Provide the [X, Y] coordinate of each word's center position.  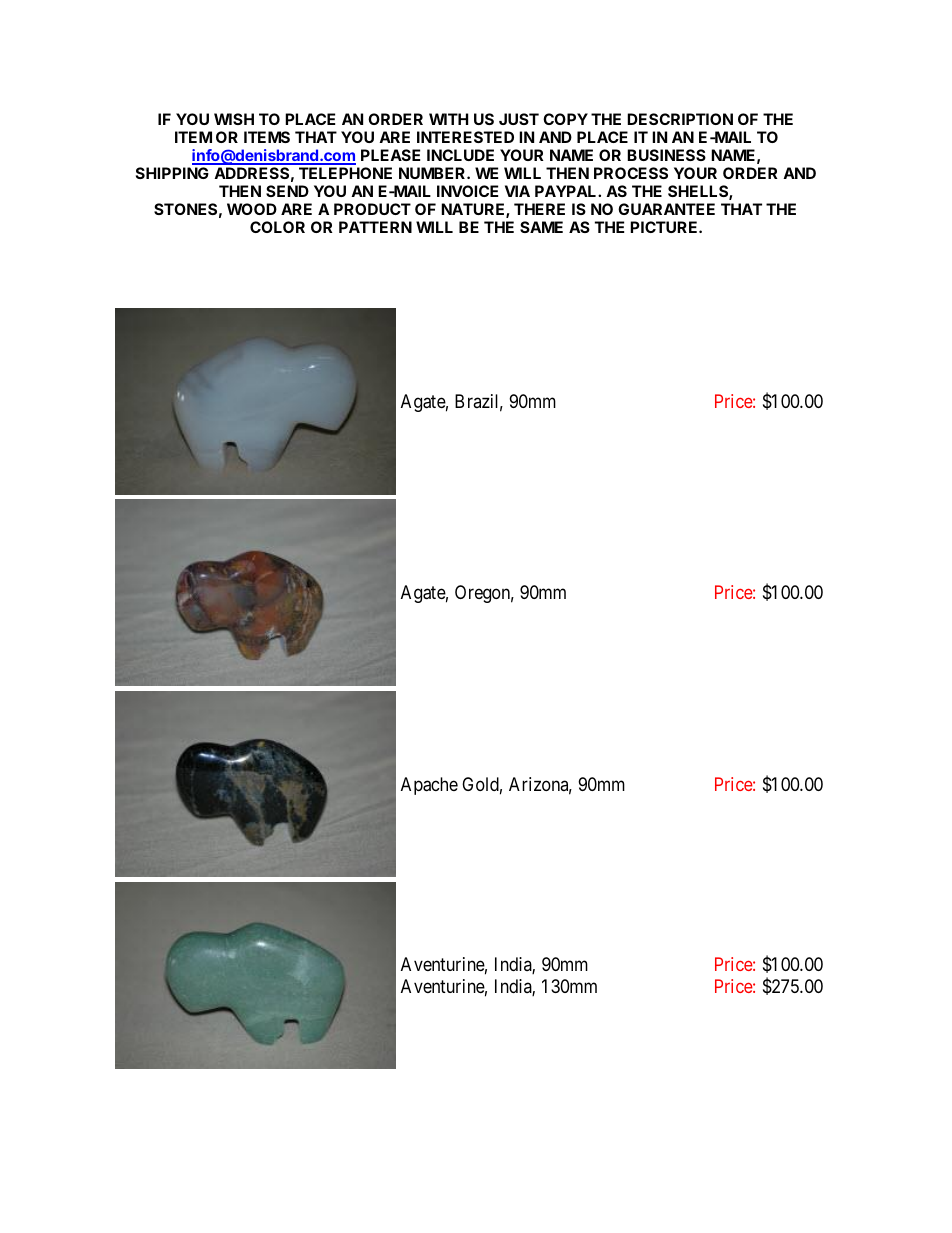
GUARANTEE [666, 209]
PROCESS [631, 173]
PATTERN [375, 227]
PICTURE [665, 227]
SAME [541, 227]
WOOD [252, 209]
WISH [234, 119]
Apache [429, 786]
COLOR [277, 227]
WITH [448, 119]
